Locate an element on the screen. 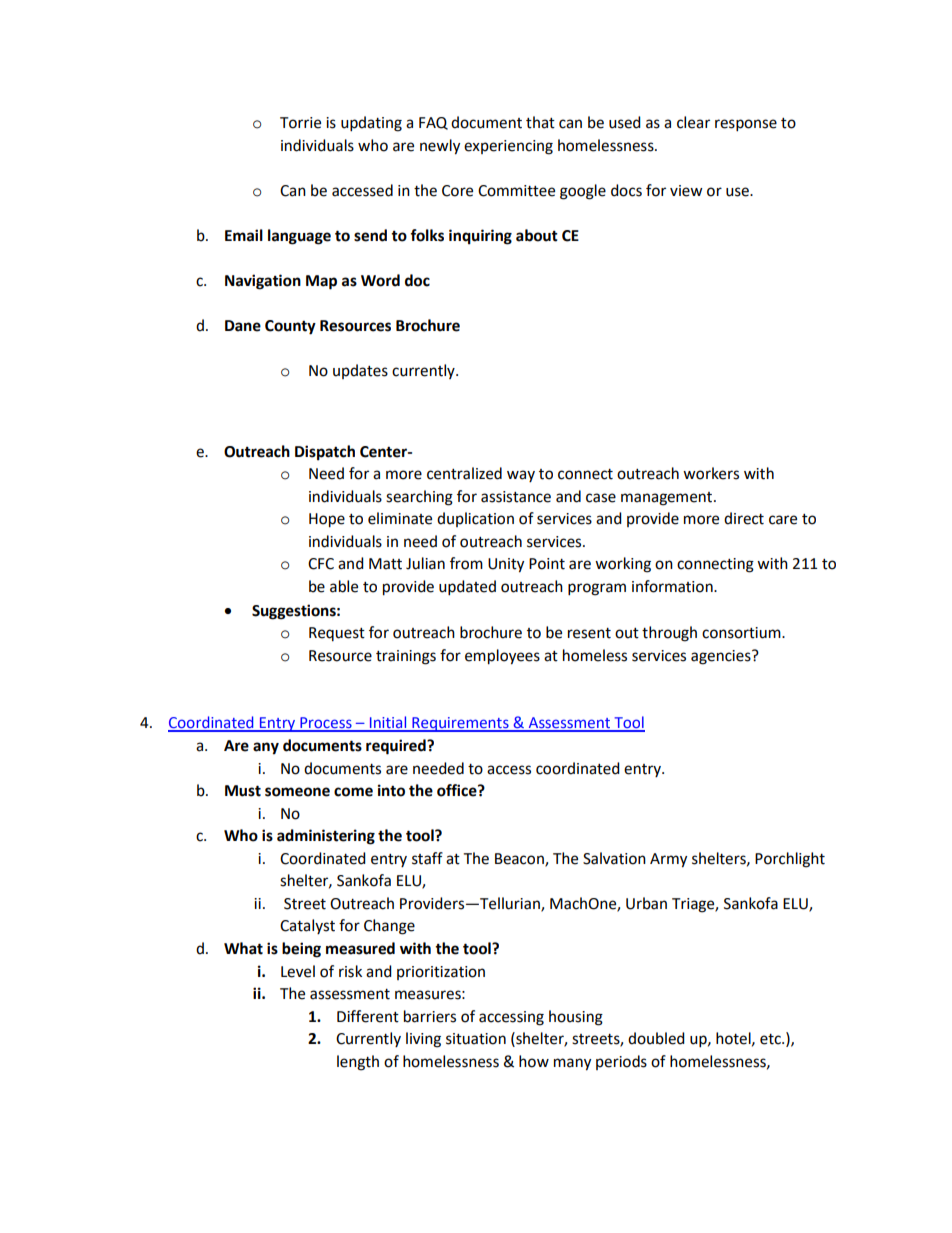 This screenshot has height=1233, width=952. Dispatch is located at coordinates (325, 453).
